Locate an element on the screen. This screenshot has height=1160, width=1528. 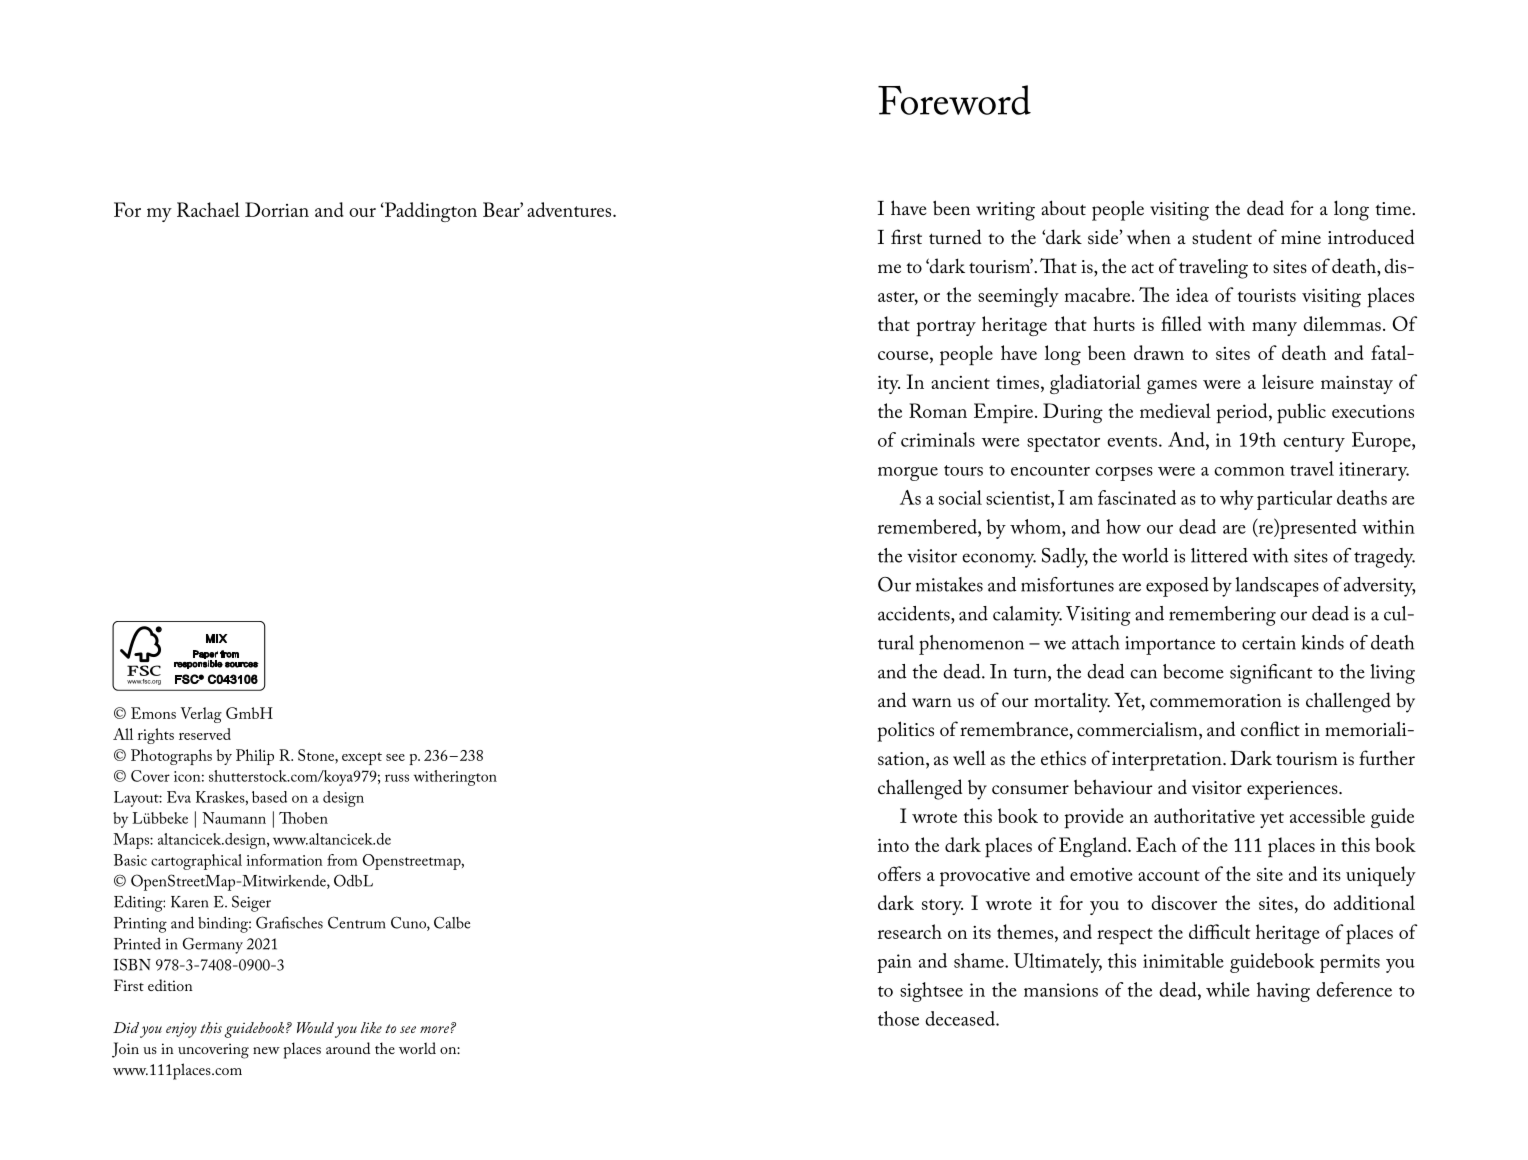
conflict is located at coordinates (1270, 728).
